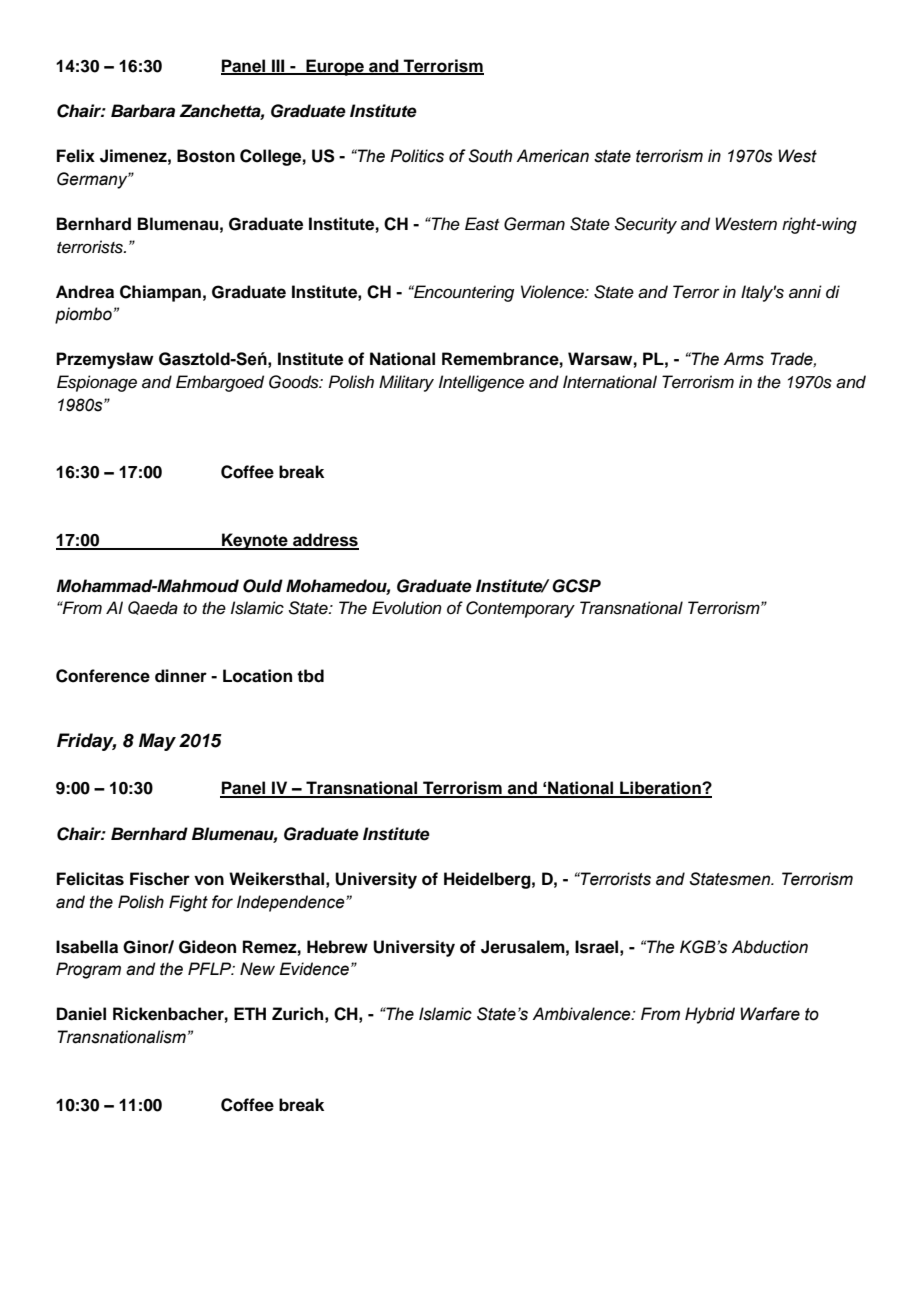 This page has width=924, height=1308. I want to click on Andrea, so click(85, 292).
